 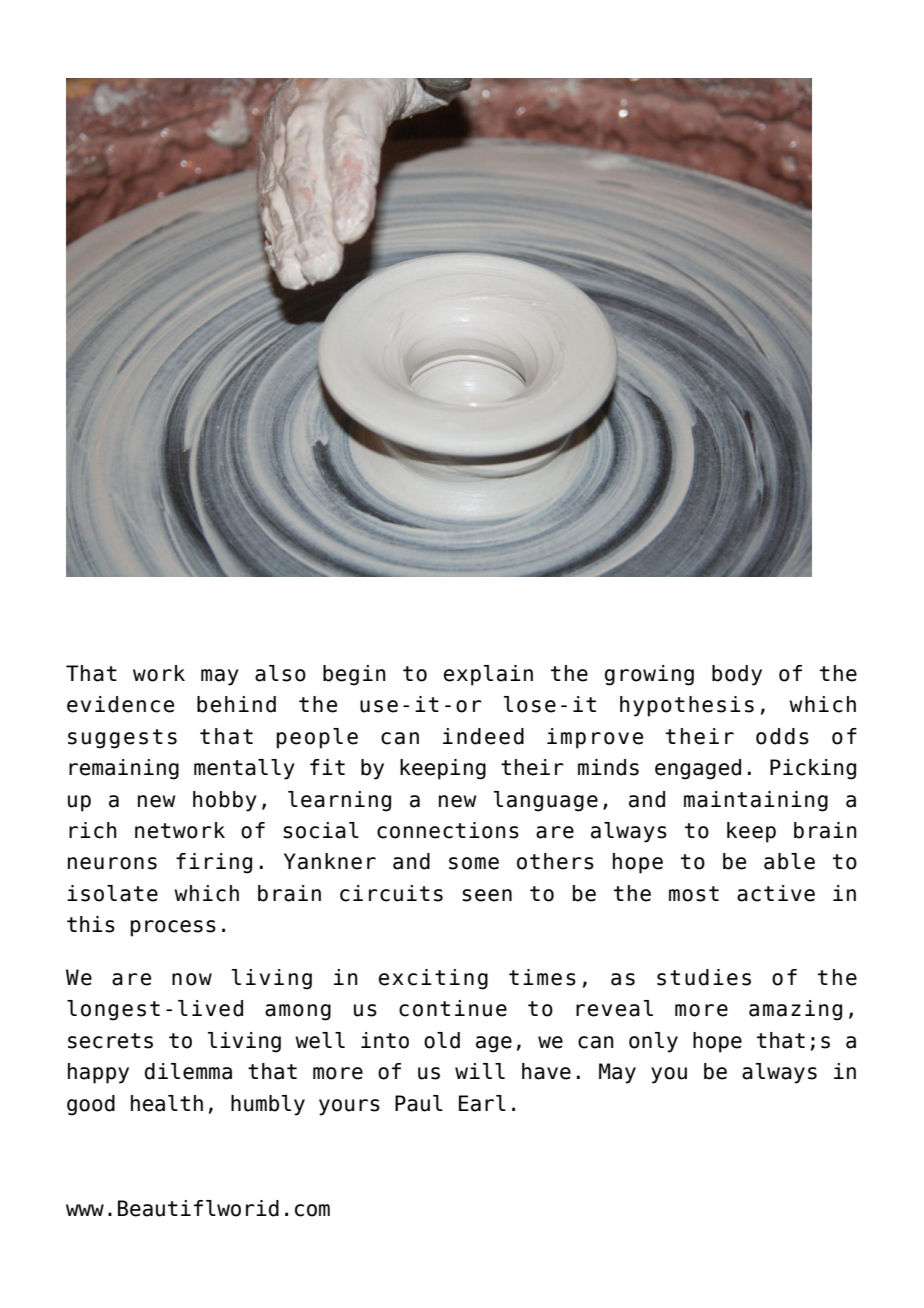 I want to click on Earl, so click(x=482, y=1103).
